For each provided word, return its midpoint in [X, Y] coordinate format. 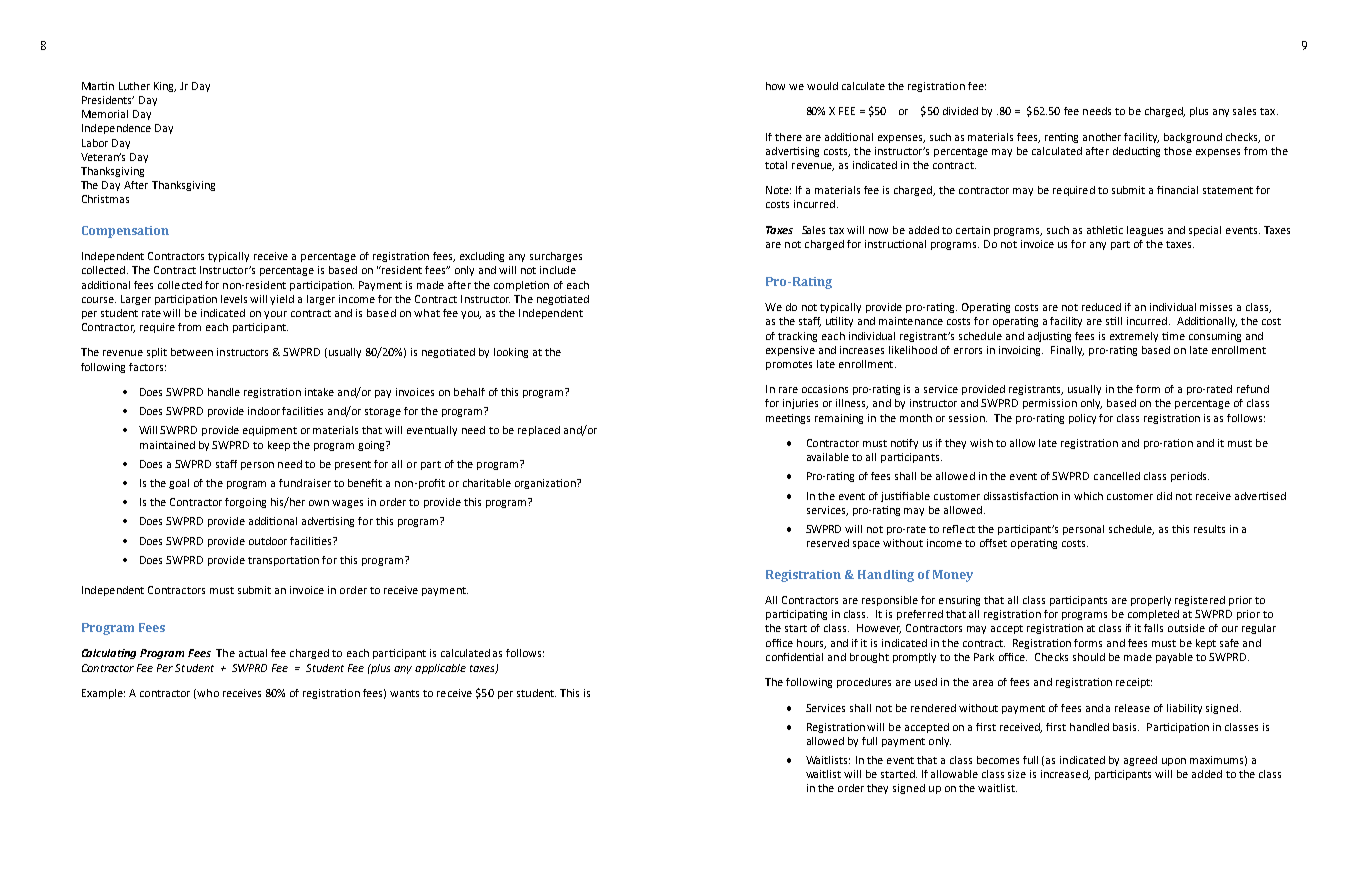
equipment [270, 431]
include [558, 270]
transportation [283, 561]
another [1102, 137]
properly [1151, 601]
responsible [890, 601]
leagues [1145, 231]
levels [234, 299]
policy [1082, 419]
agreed [1140, 761]
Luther [134, 86]
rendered [933, 708]
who [207, 694]
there [788, 137]
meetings [788, 419]
